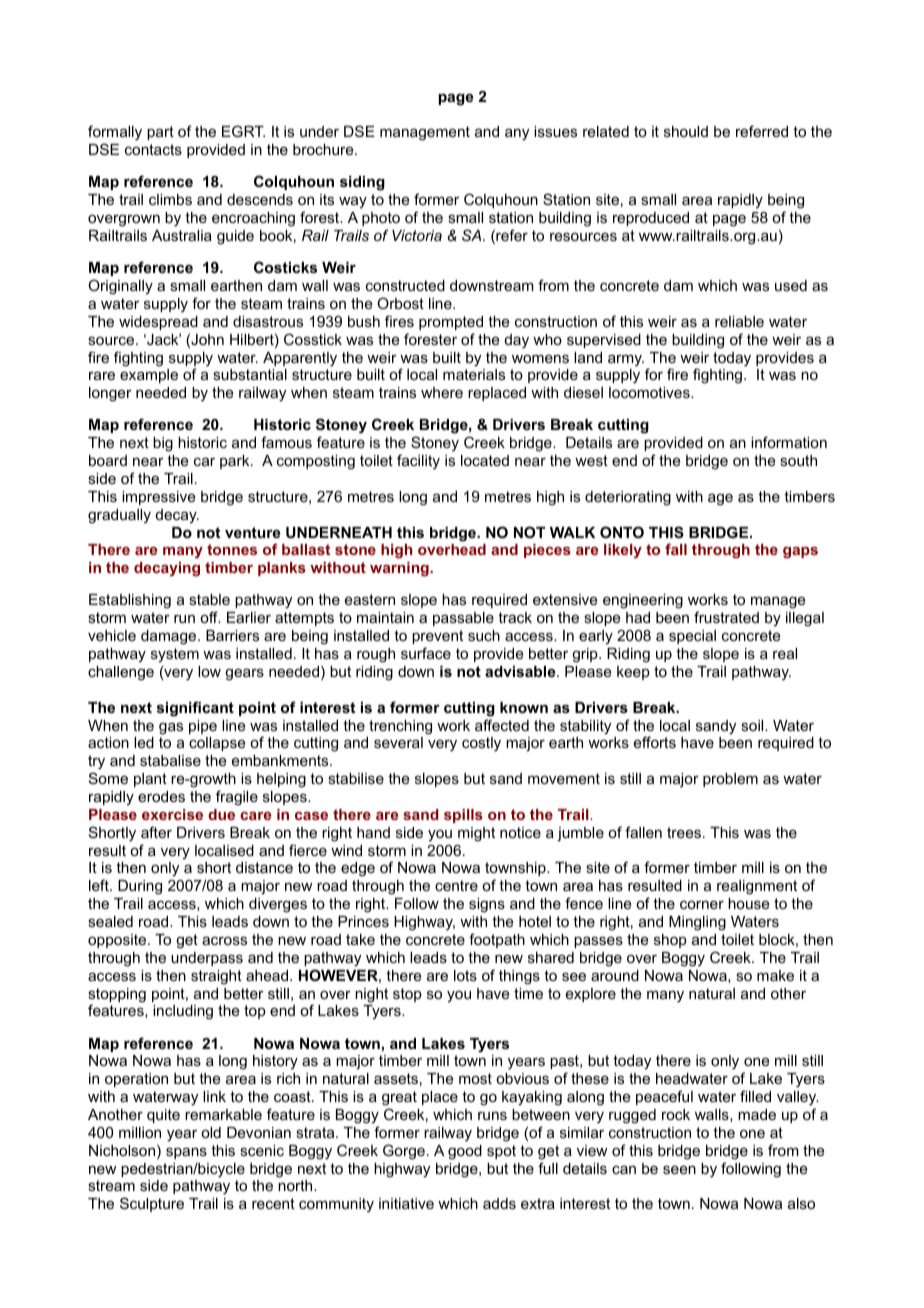 This image has width=924, height=1308. What do you see at coordinates (418, 462) in the image?
I see `facility` at bounding box center [418, 462].
